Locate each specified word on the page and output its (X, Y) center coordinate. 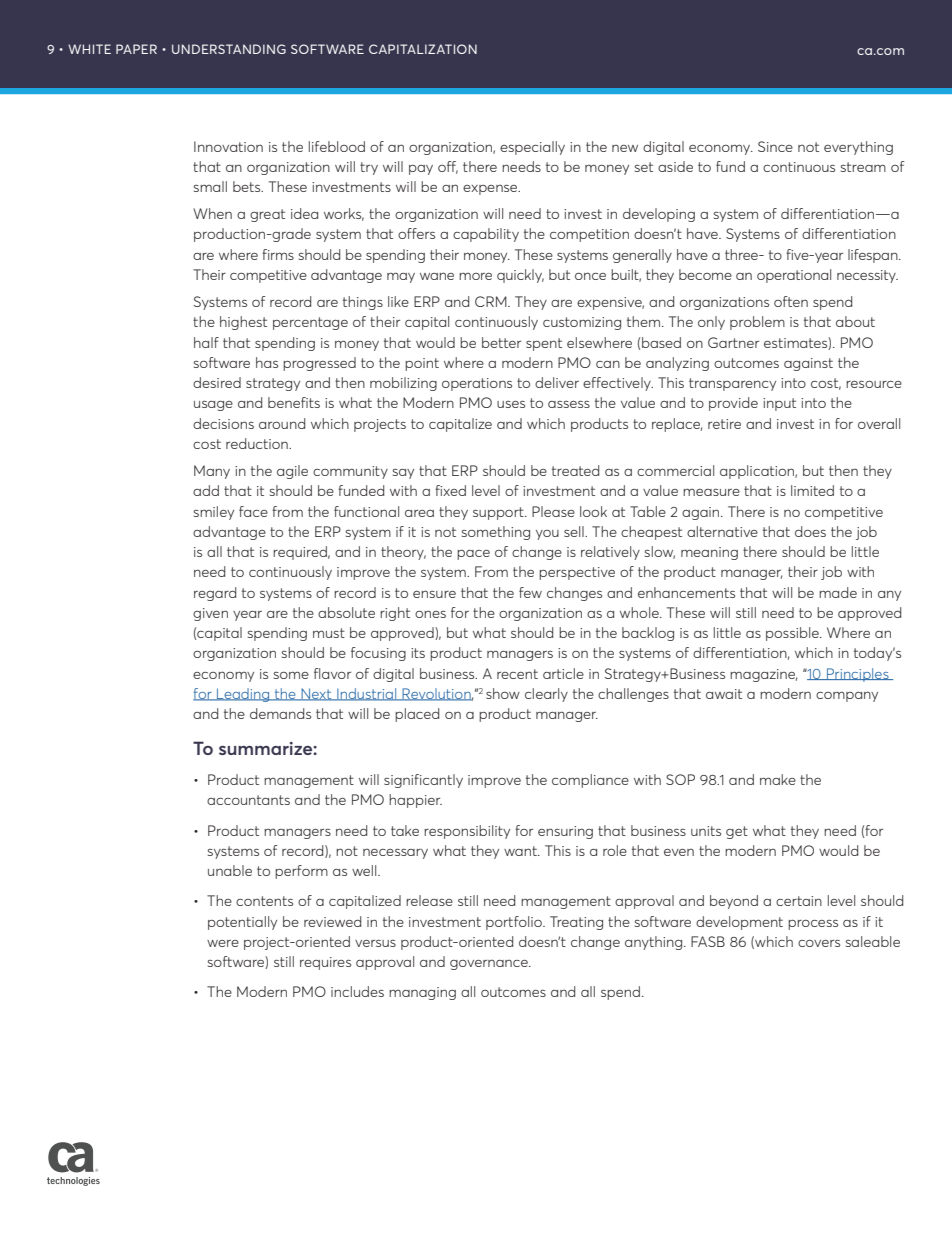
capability (486, 235)
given (210, 614)
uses (511, 404)
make (778, 779)
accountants (248, 800)
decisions (223, 423)
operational (794, 276)
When (212, 213)
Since (775, 146)
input (779, 404)
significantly (423, 781)
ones (430, 614)
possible (793, 634)
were (223, 943)
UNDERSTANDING (229, 49)
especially (532, 148)
